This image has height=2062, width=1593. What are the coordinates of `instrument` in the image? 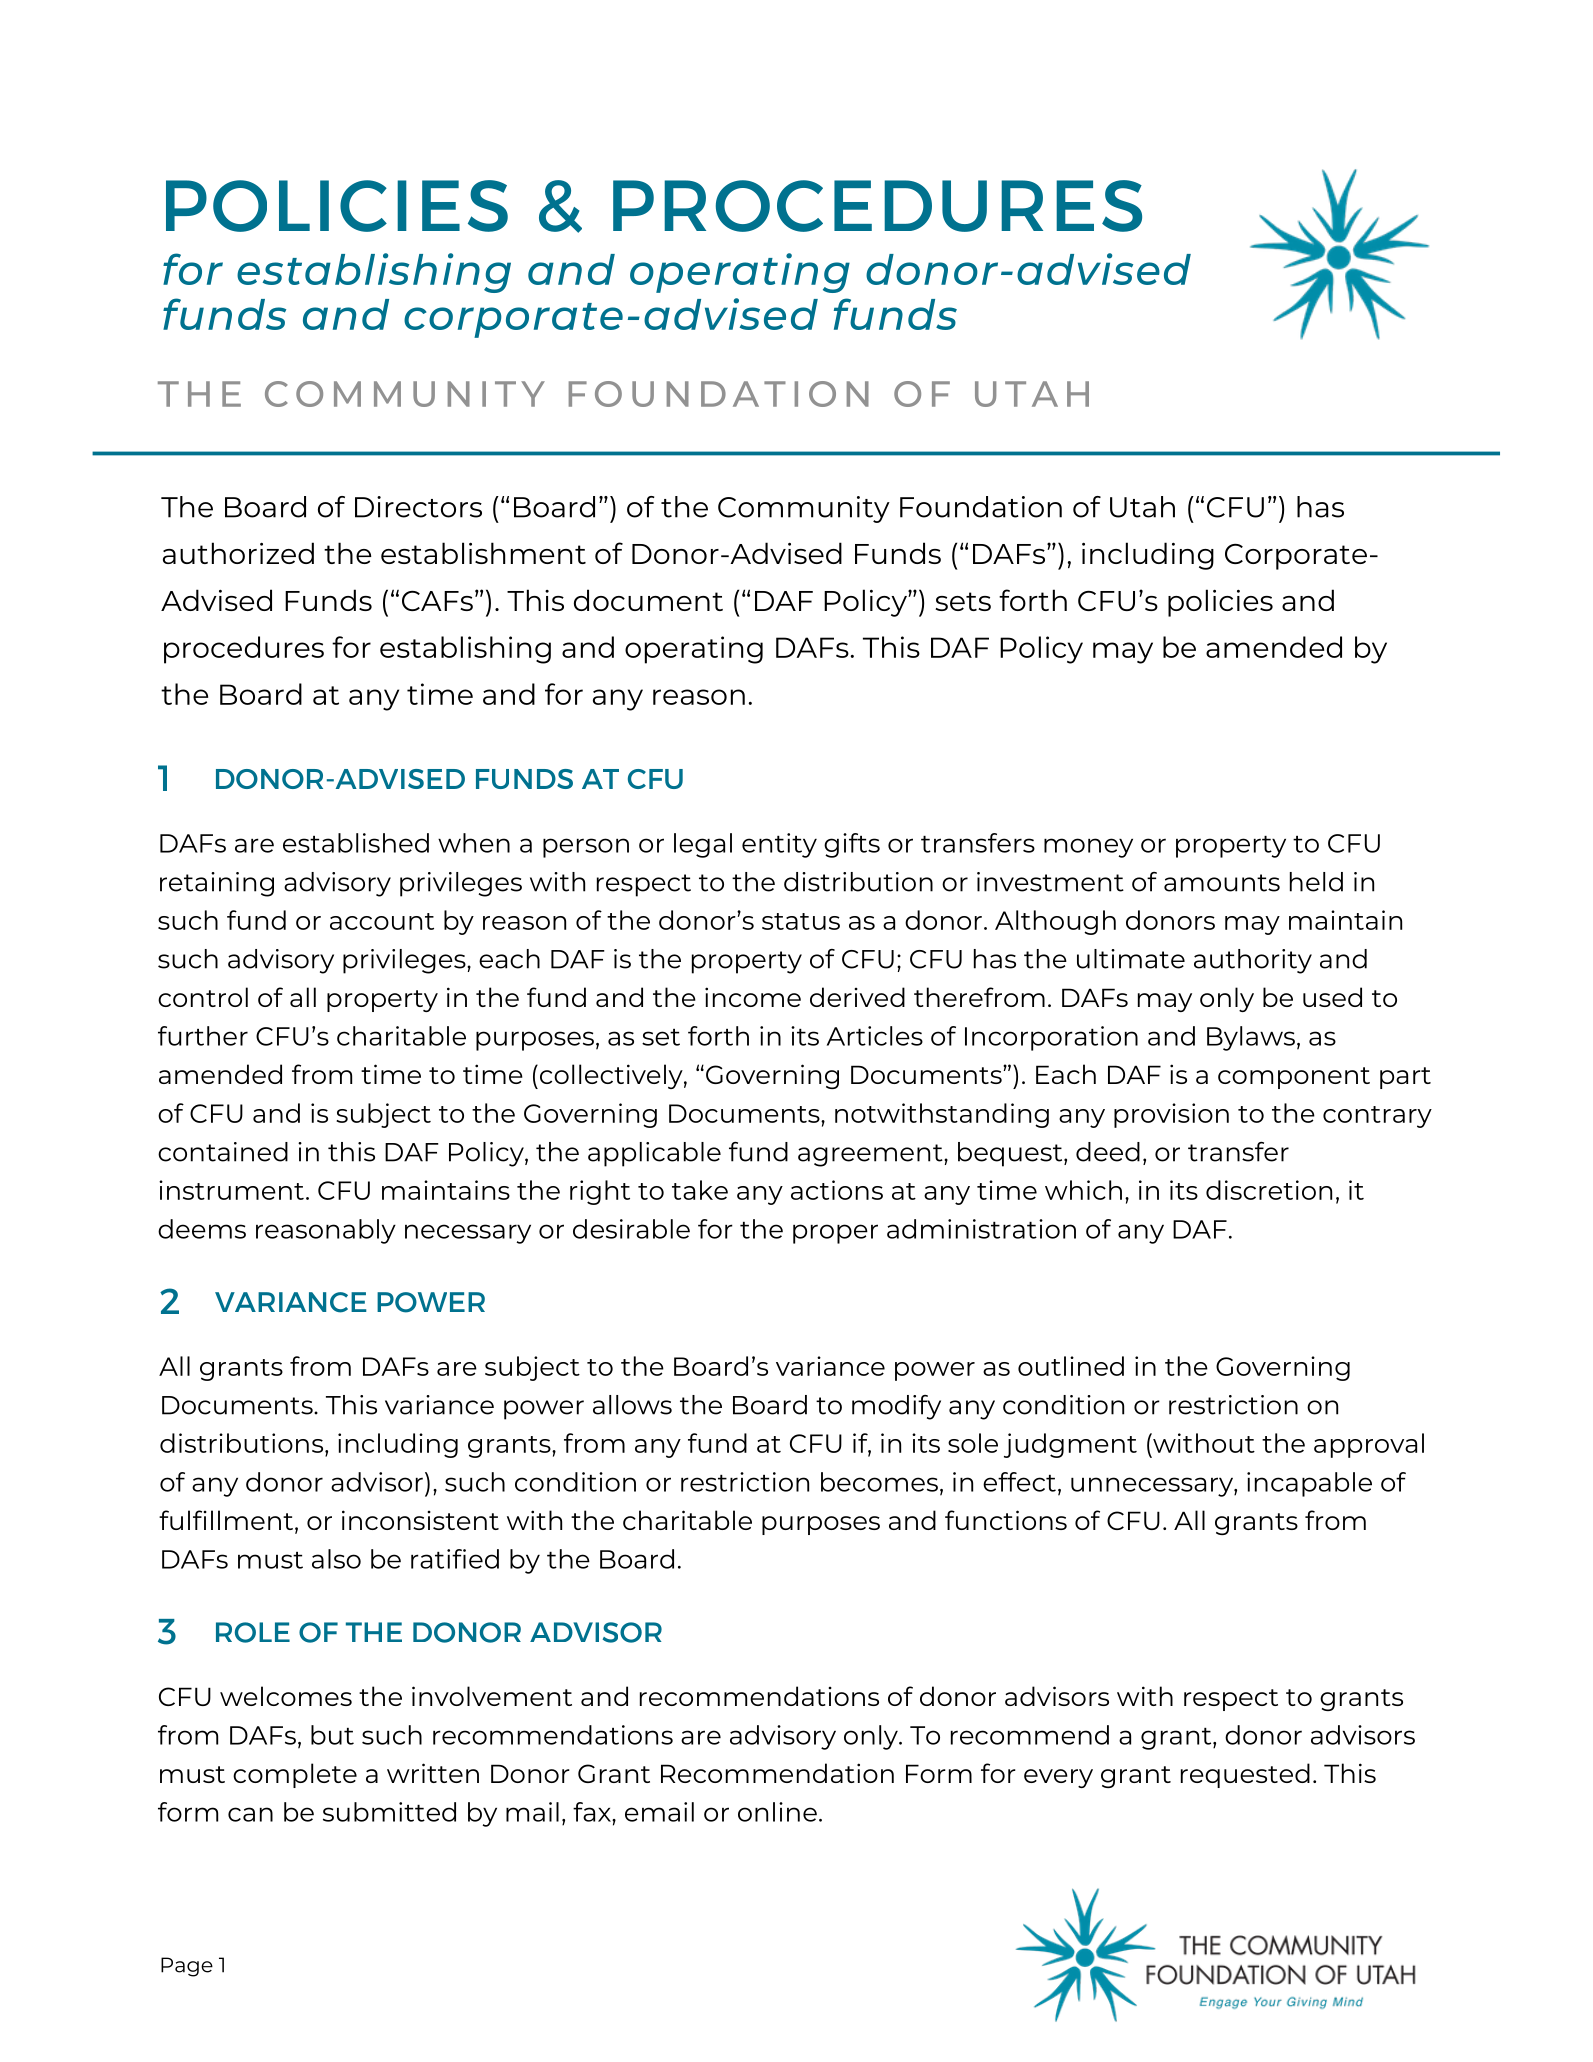 It's located at (231, 1190).
